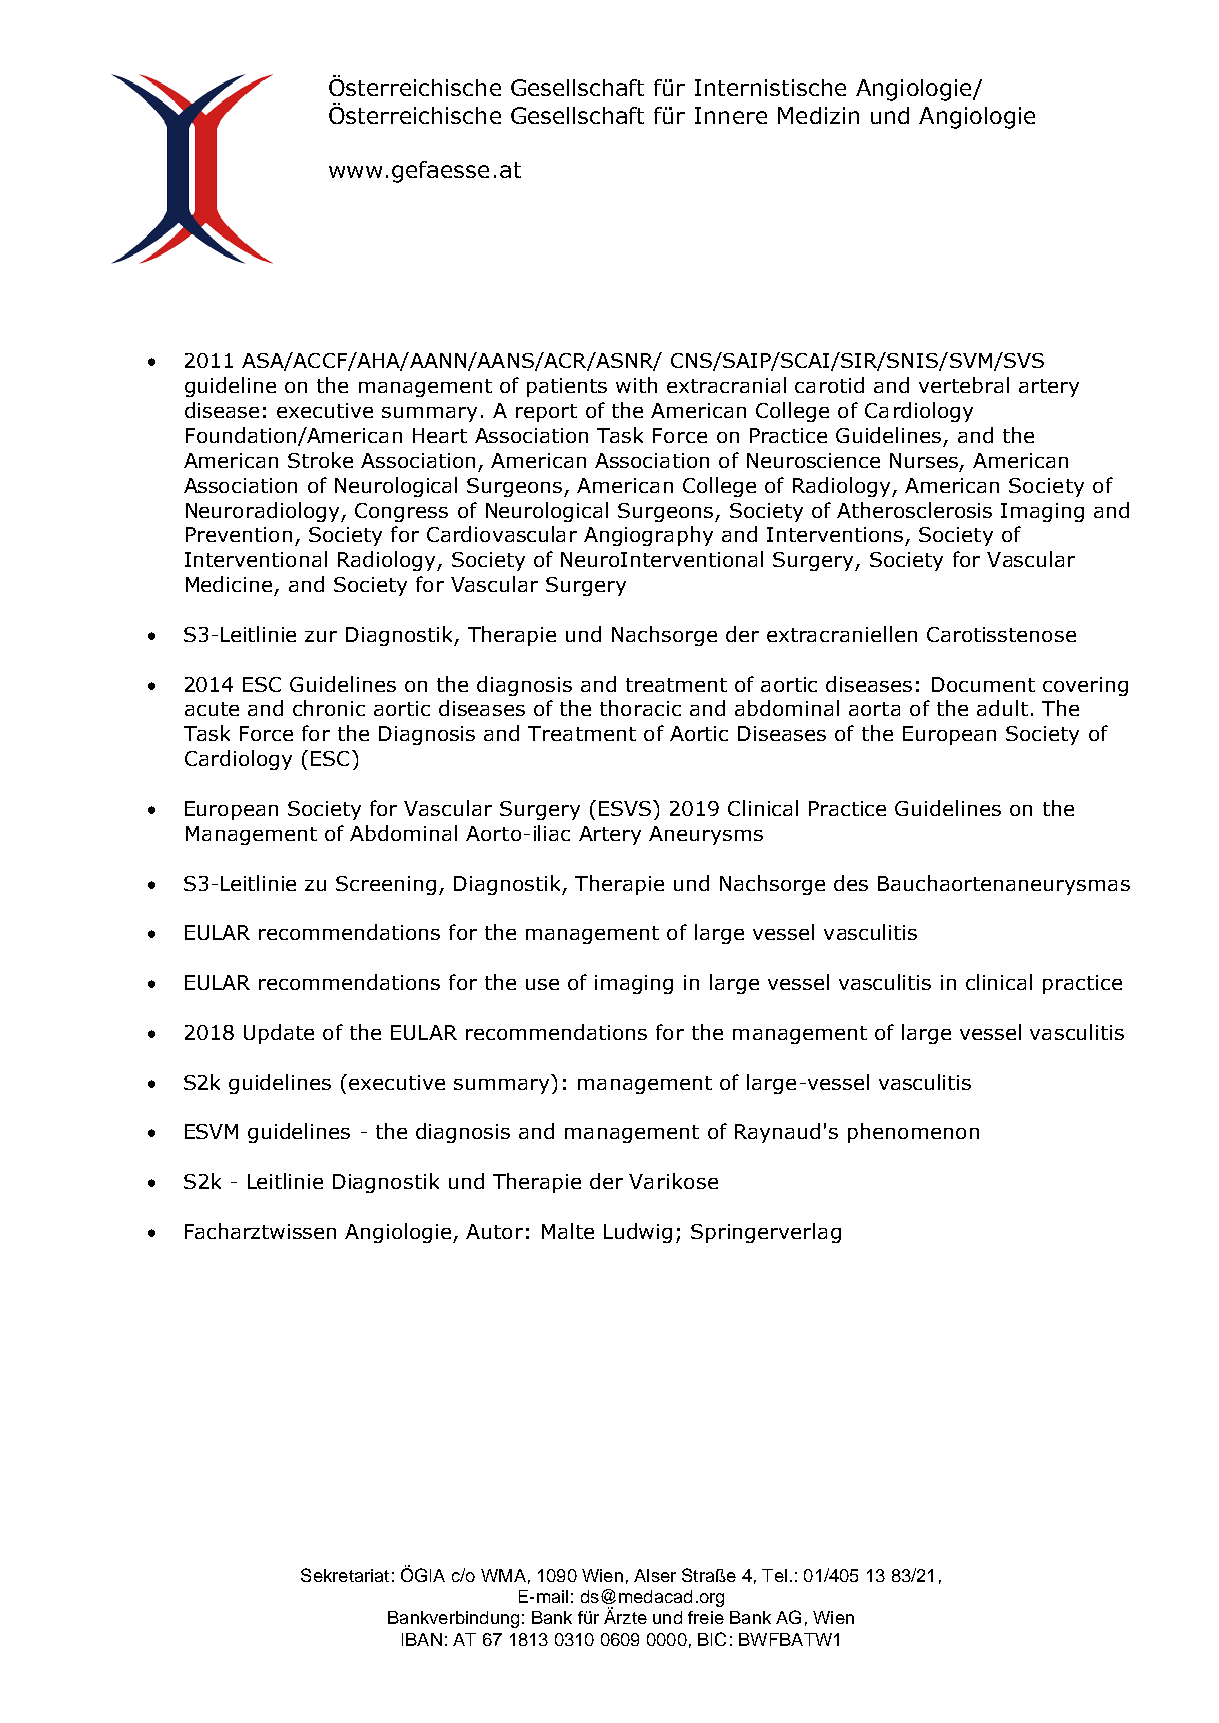 Image resolution: width=1219 pixels, height=1723 pixels. Describe the element at coordinates (983, 684) in the screenshot. I see `Document` at that location.
